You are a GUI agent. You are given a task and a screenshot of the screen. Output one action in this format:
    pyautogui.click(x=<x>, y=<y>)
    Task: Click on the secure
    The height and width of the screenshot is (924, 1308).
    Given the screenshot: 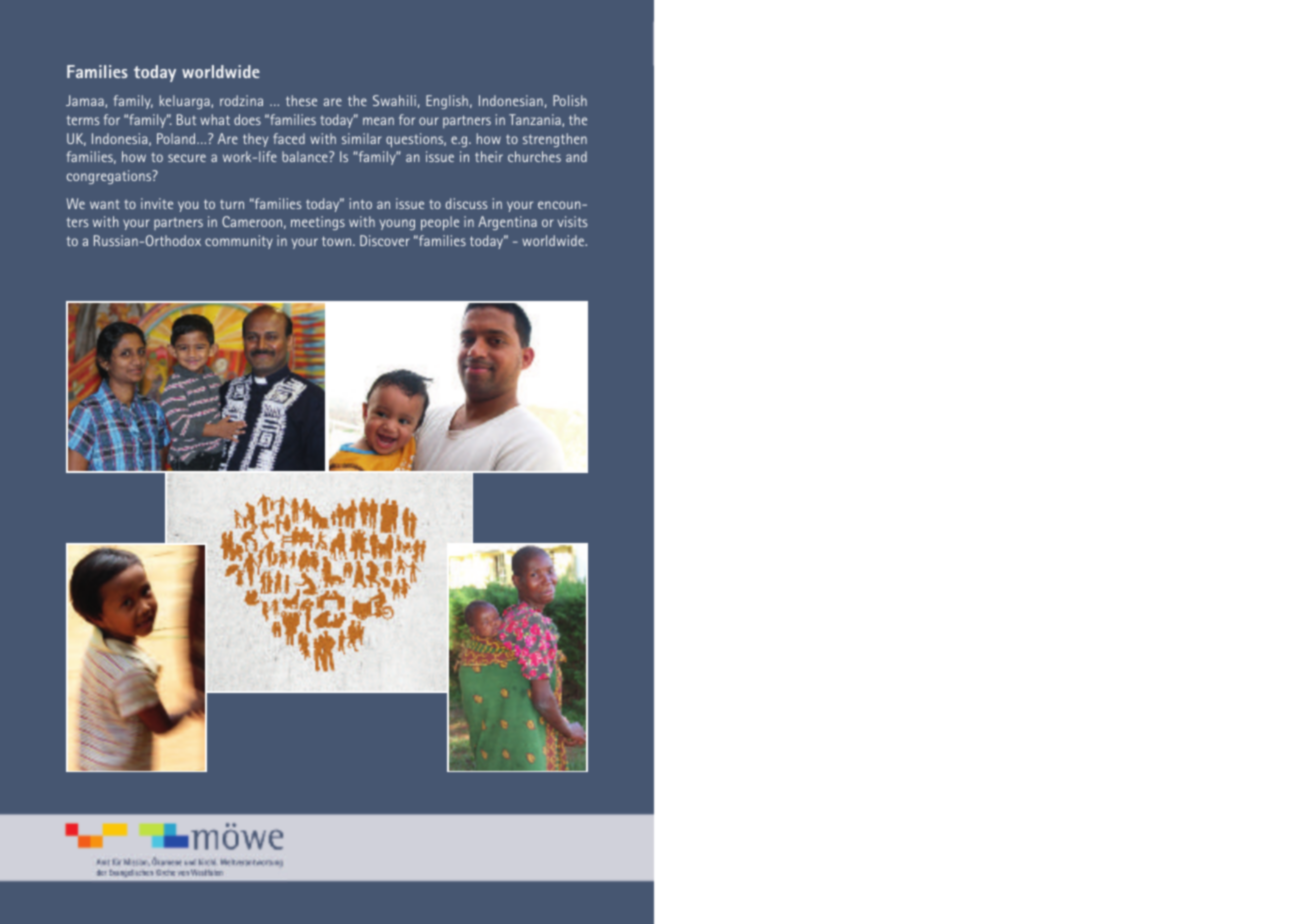 What is the action you would take?
    pyautogui.click(x=187, y=158)
